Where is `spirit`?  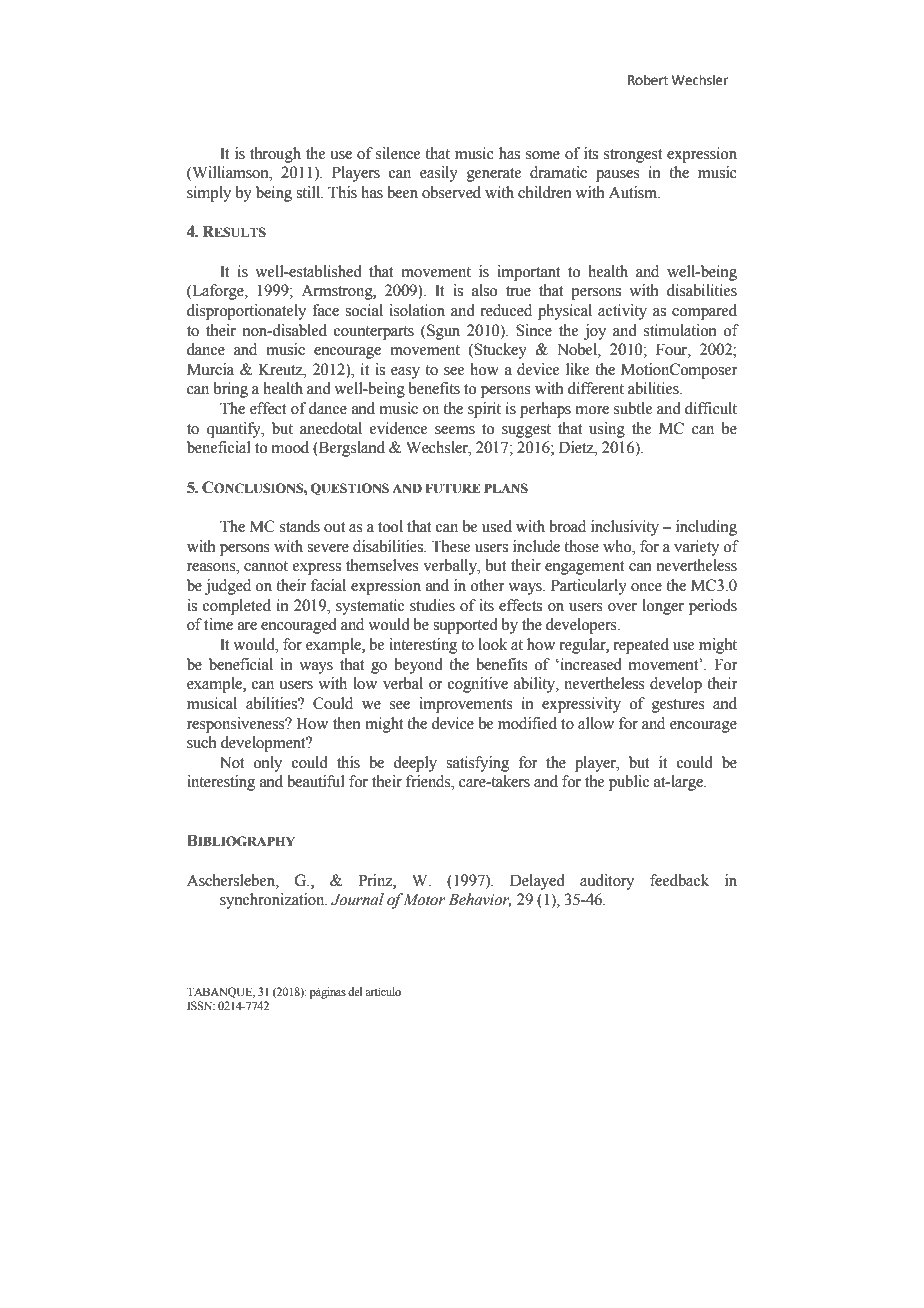
spirit is located at coordinates (484, 410).
